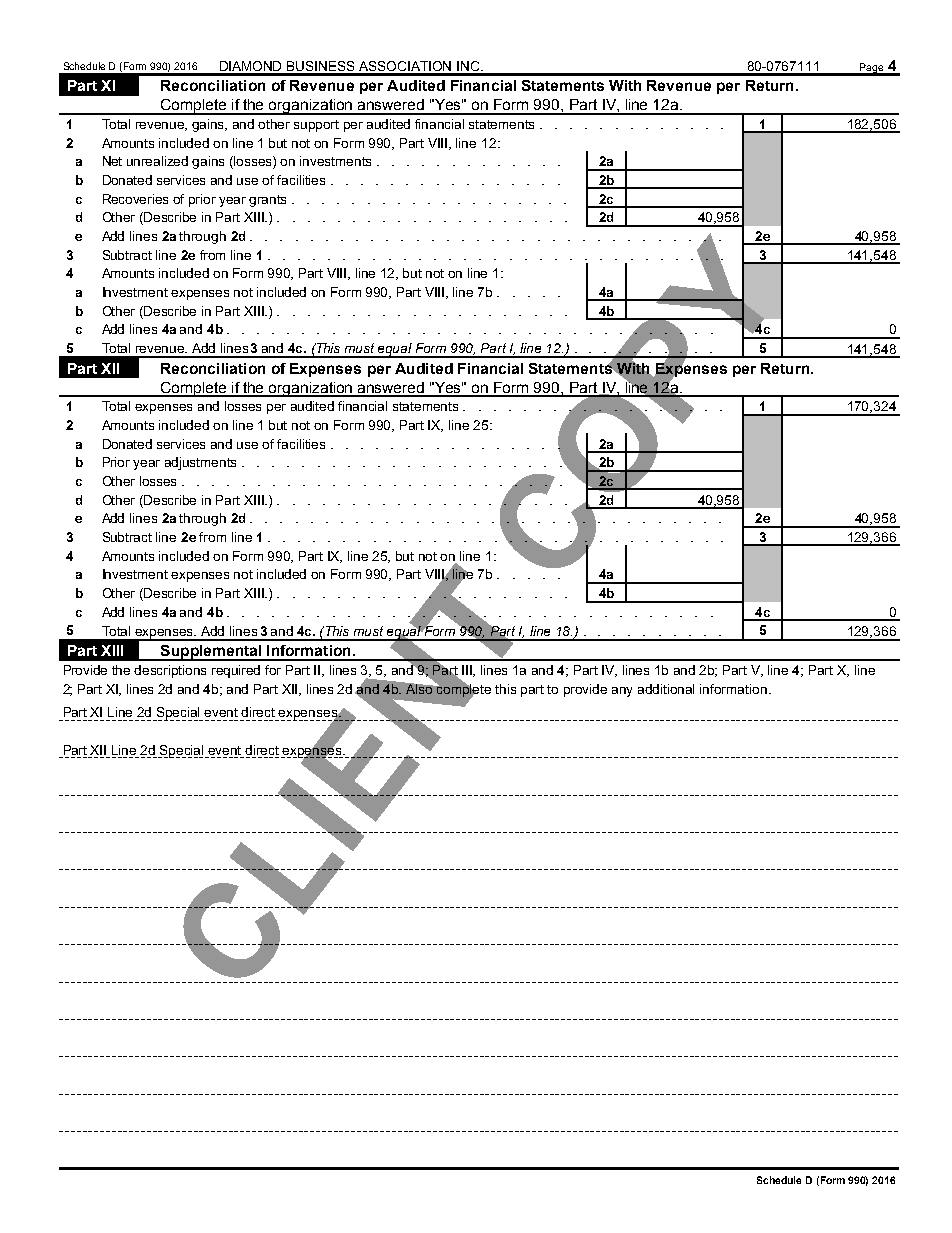 The image size is (952, 1233). Describe the element at coordinates (236, 671) in the page. I see `required` at that location.
